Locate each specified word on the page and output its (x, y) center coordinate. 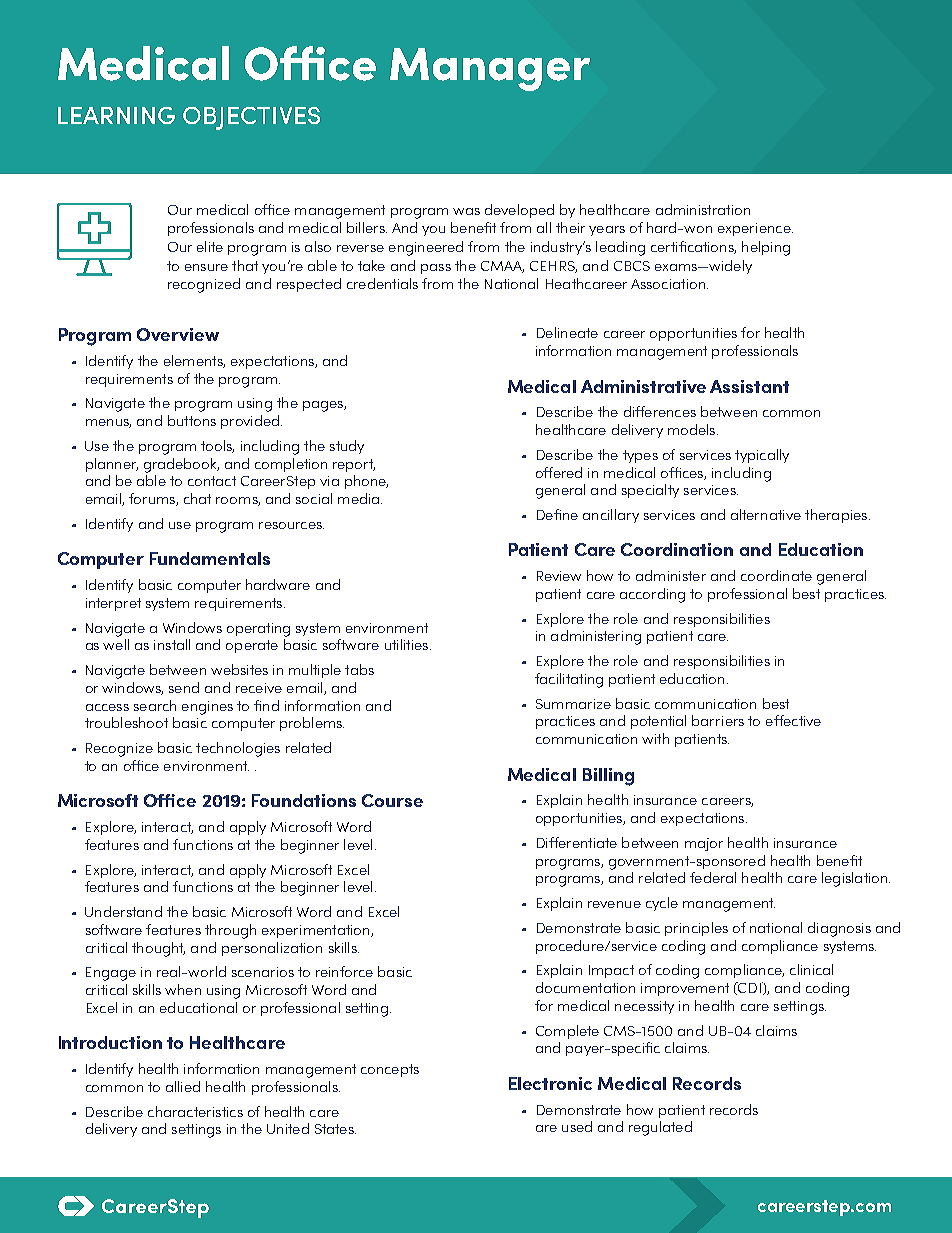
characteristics (195, 1111)
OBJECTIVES (251, 118)
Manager (490, 69)
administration (703, 209)
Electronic (550, 1083)
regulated (660, 1128)
